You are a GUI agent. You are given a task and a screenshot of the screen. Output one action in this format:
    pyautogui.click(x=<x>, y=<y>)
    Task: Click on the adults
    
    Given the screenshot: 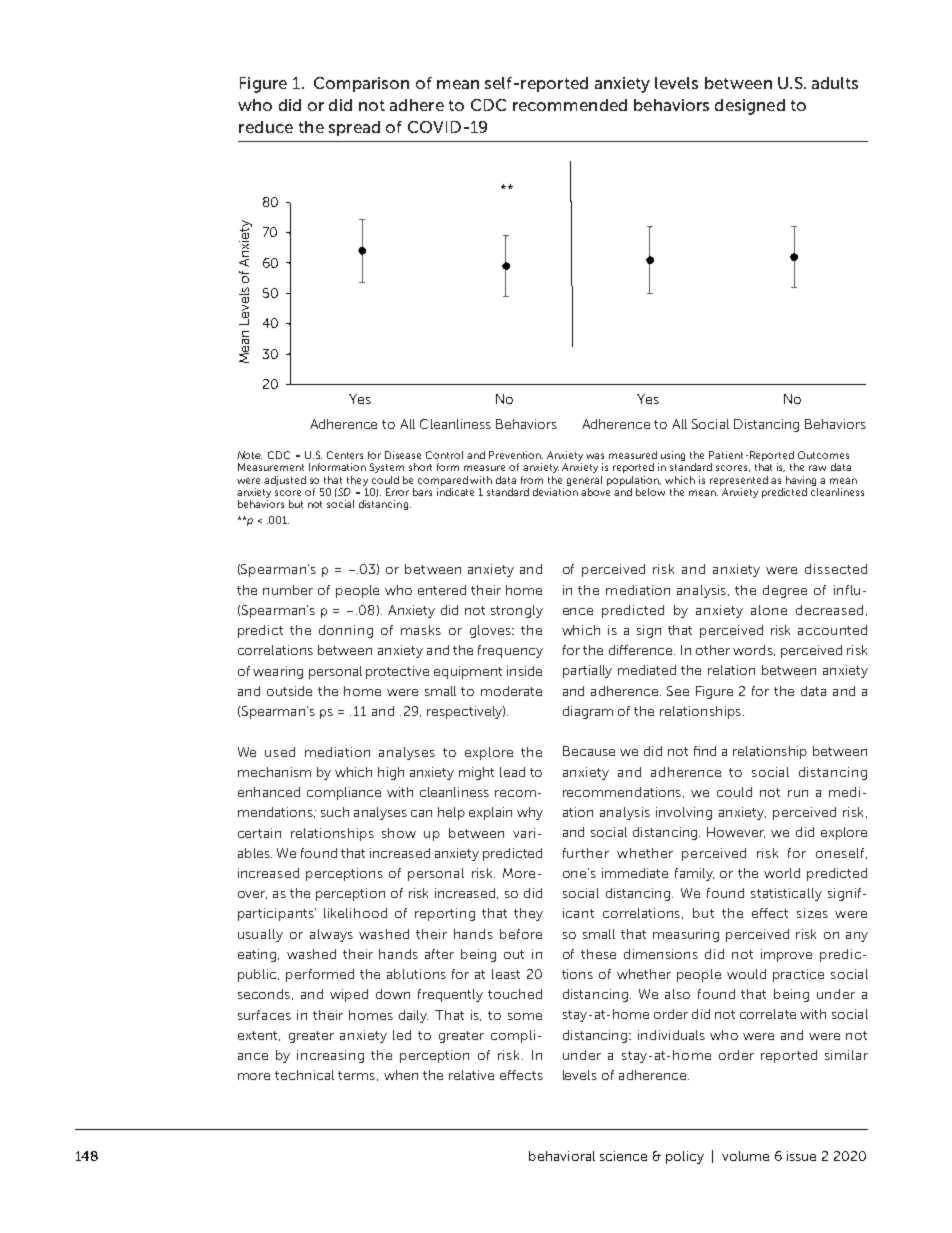 What is the action you would take?
    pyautogui.click(x=835, y=83)
